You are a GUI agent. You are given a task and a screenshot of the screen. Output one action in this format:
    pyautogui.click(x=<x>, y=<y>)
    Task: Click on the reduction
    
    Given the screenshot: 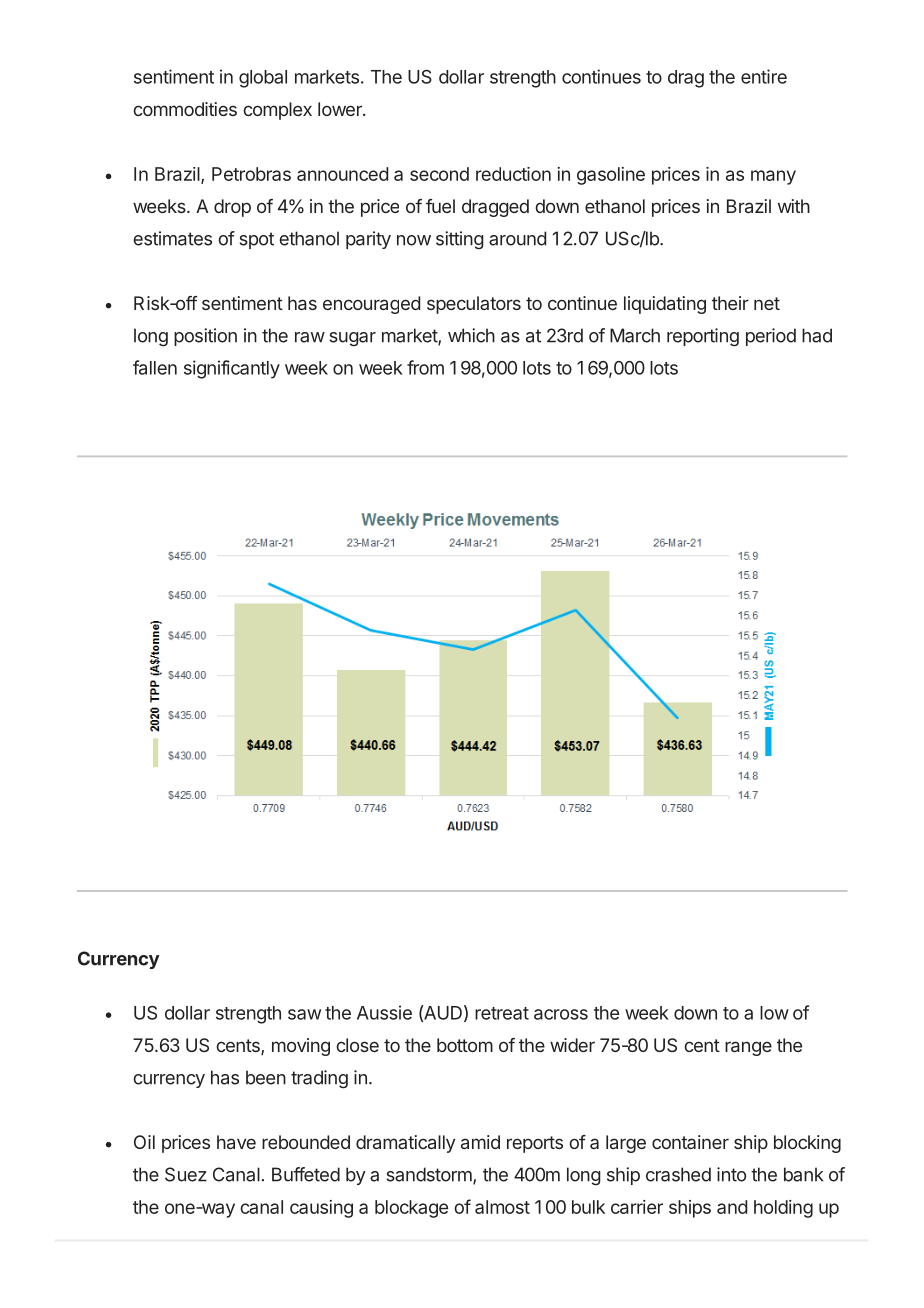 What is the action you would take?
    pyautogui.click(x=513, y=174)
